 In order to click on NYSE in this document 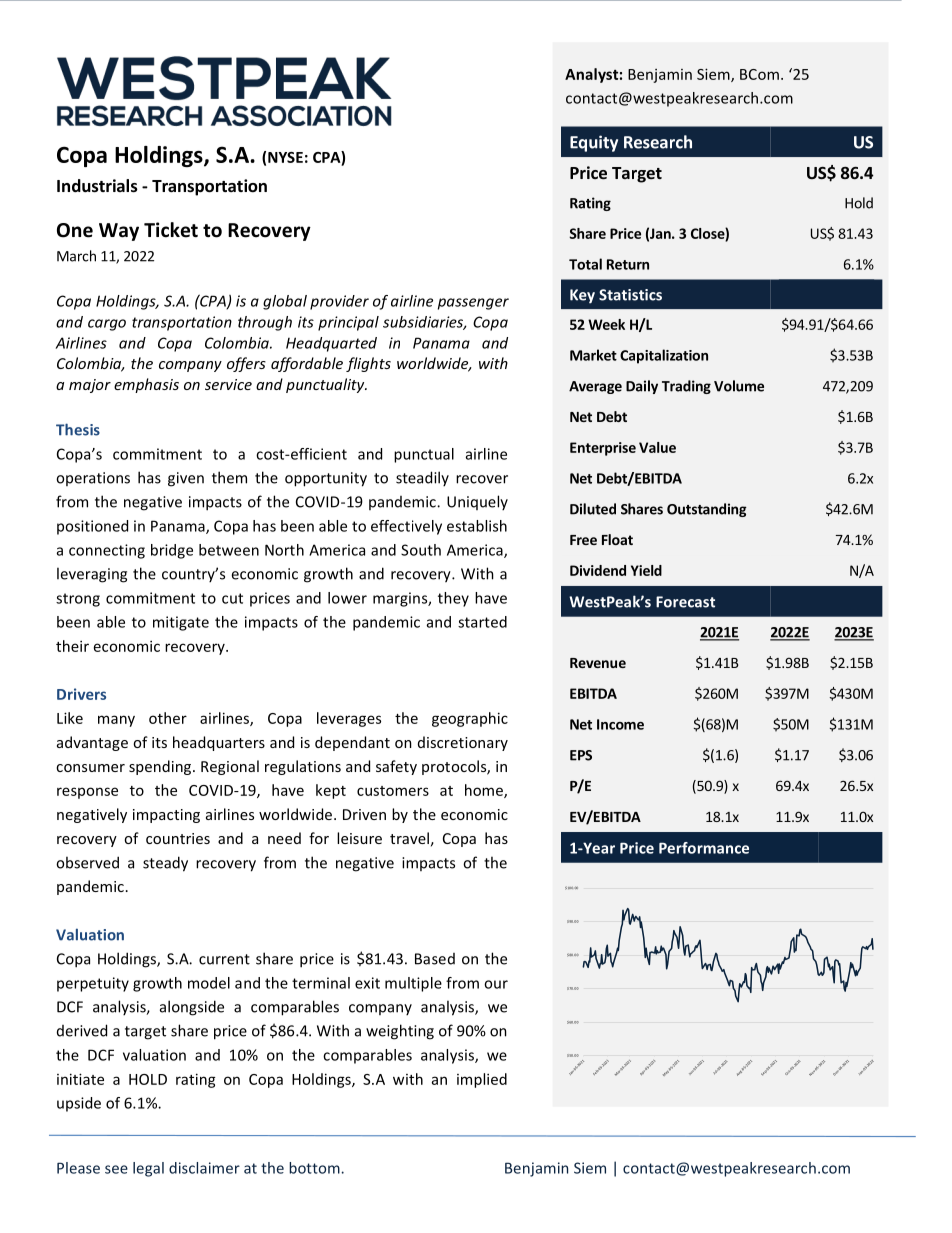, I will do `click(285, 157)`.
